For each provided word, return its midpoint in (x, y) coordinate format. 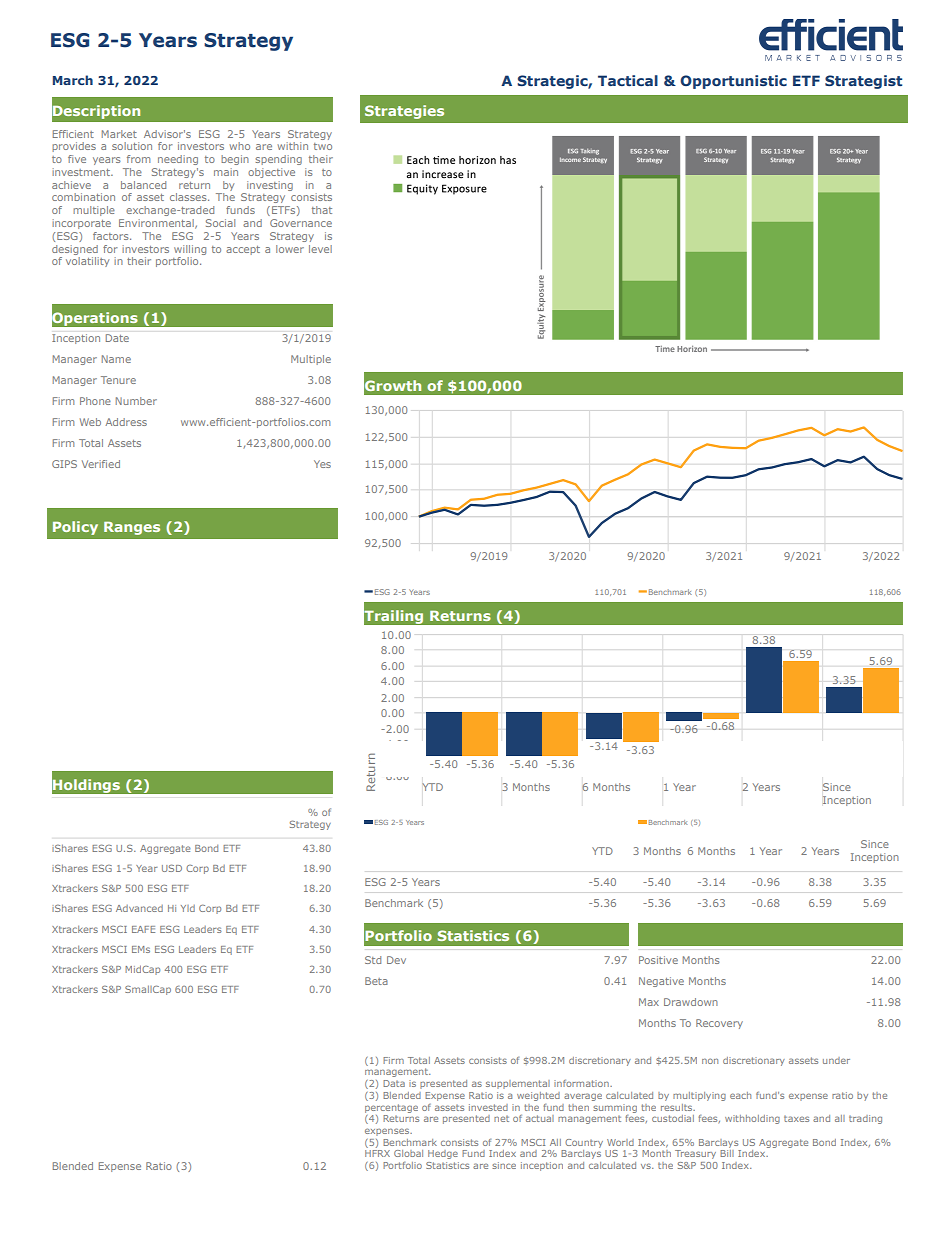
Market (119, 134)
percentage (391, 1108)
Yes (322, 464)
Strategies (404, 112)
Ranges (132, 528)
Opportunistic (733, 82)
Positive (658, 960)
